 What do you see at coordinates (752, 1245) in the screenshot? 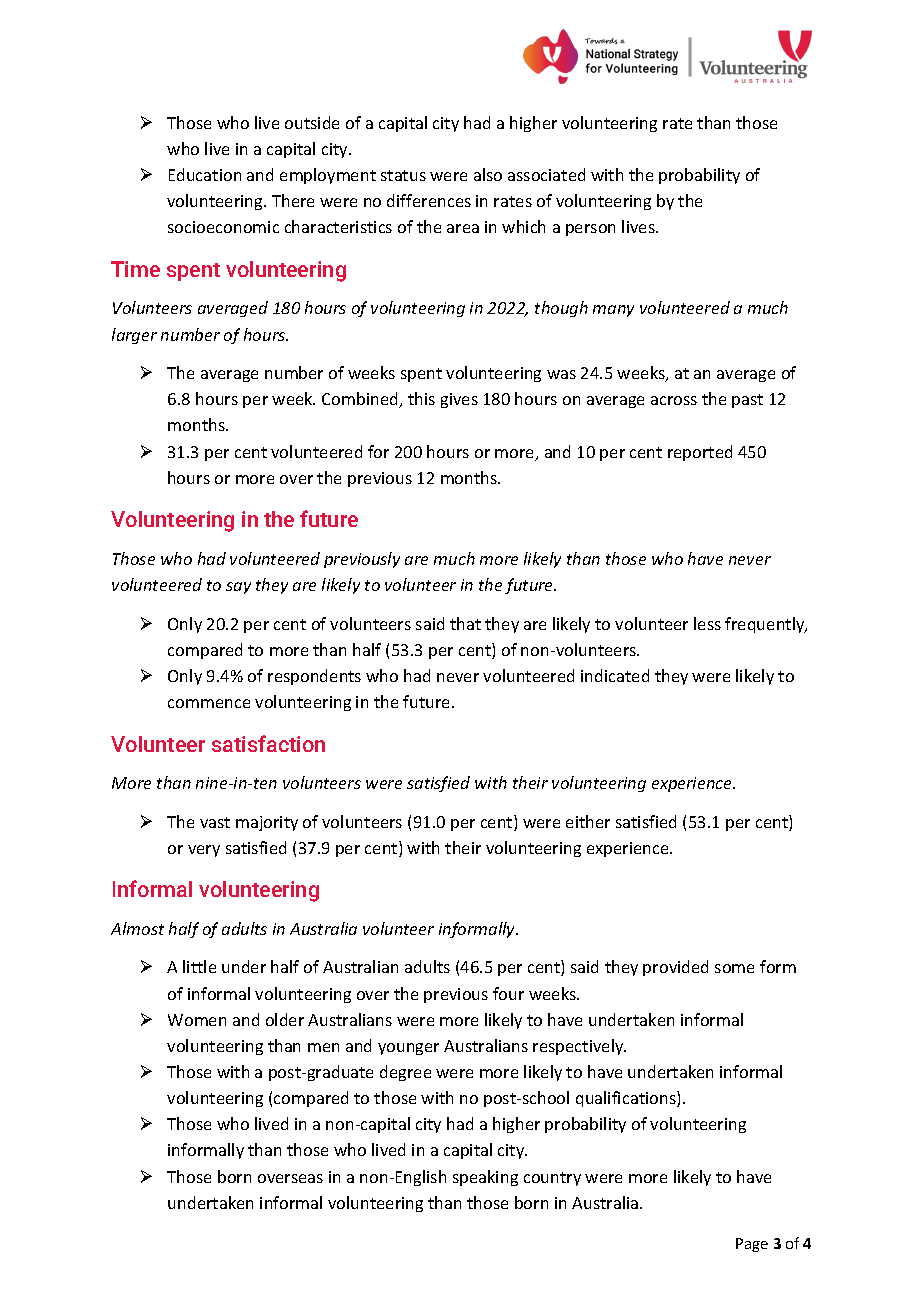
I see `Page` at bounding box center [752, 1245].
